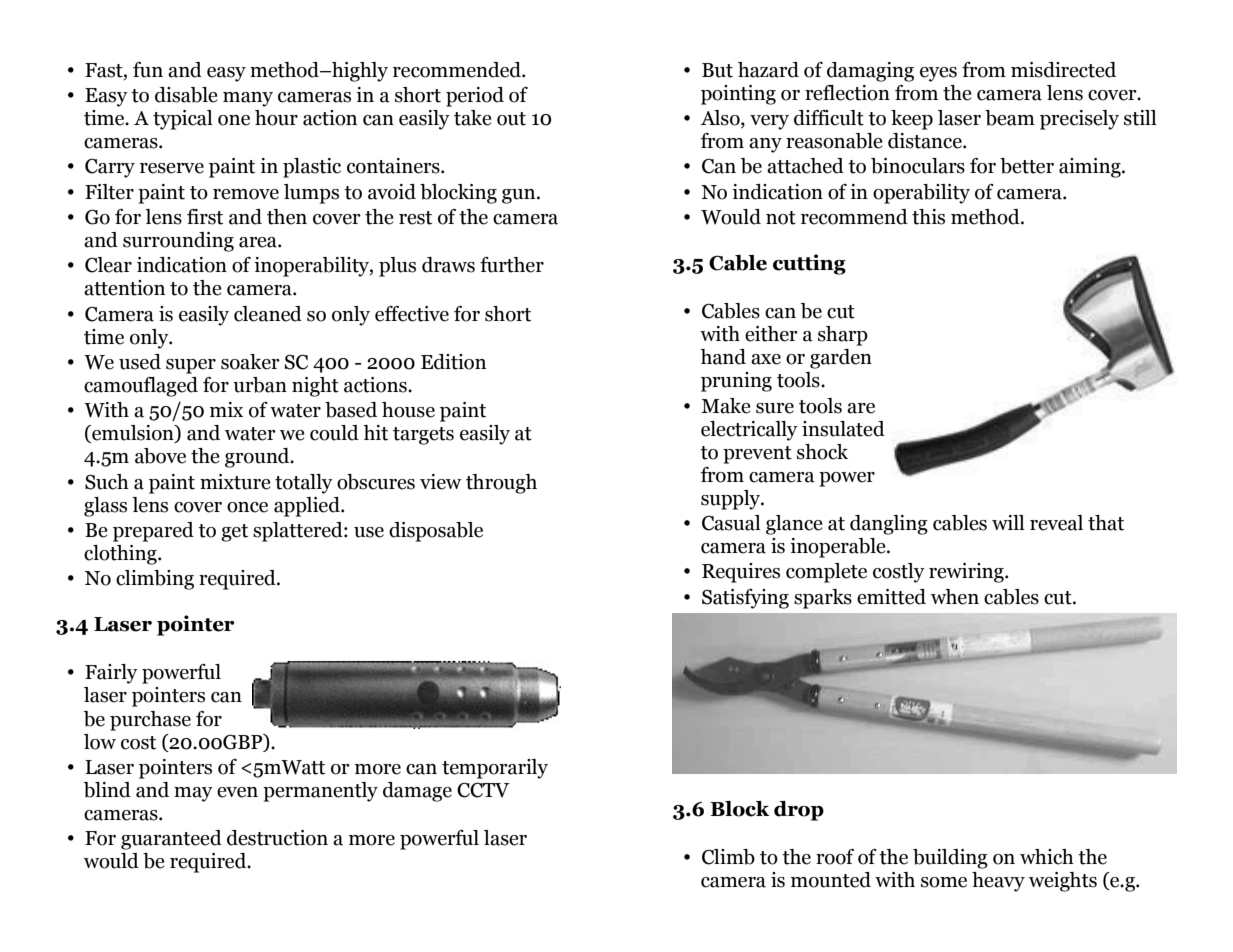 Image resolution: width=1233 pixels, height=952 pixels. What do you see at coordinates (1008, 522) in the document?
I see `will` at bounding box center [1008, 522].
